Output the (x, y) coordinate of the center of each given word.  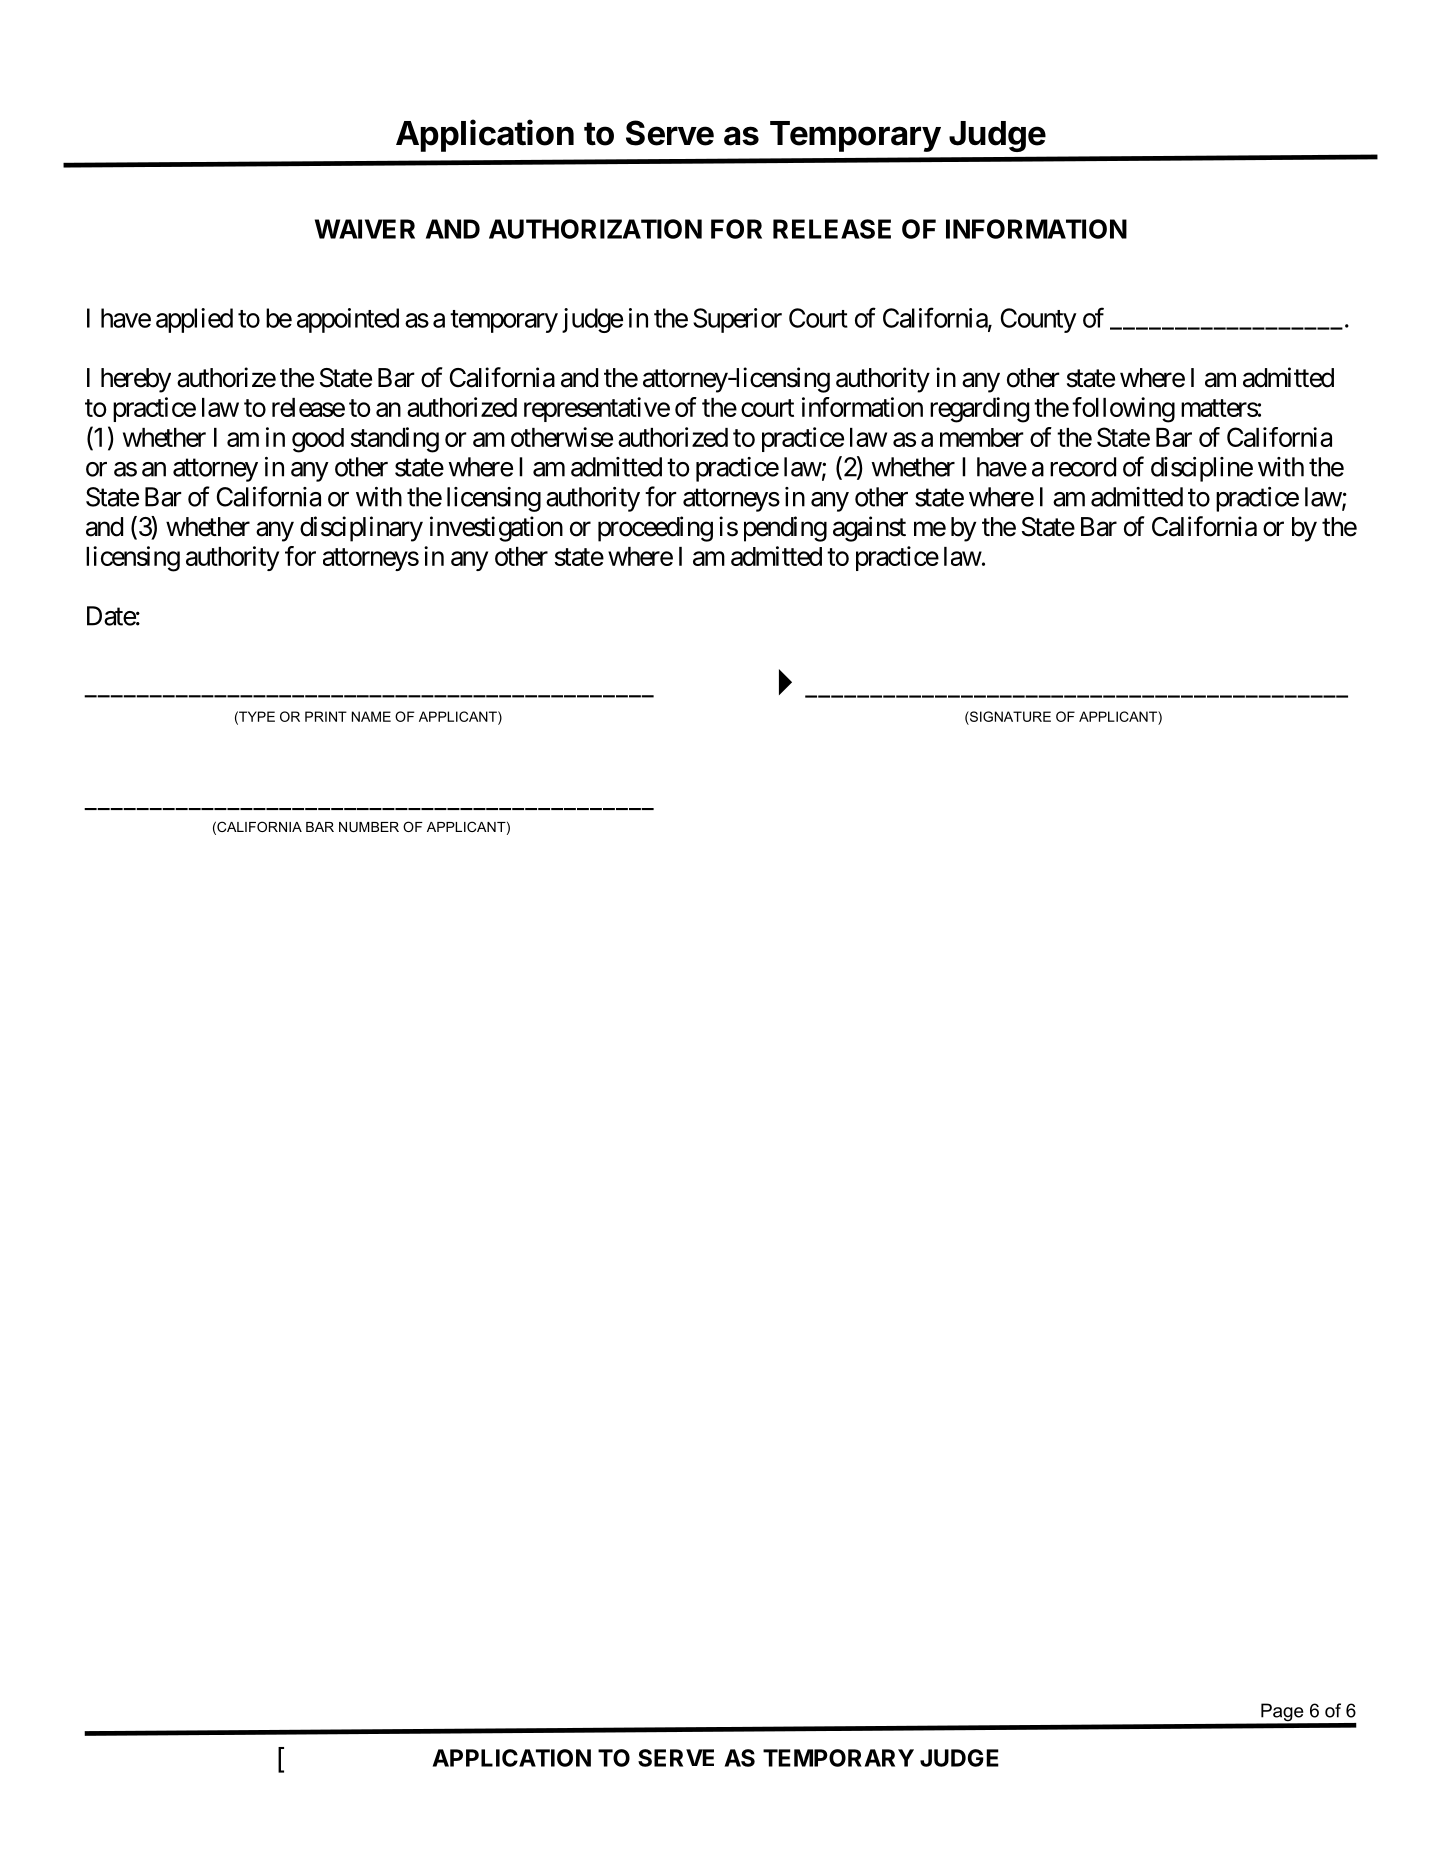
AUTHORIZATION (595, 229)
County (1039, 320)
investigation (496, 529)
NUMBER (369, 827)
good (318, 440)
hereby (136, 380)
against (869, 529)
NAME (371, 716)
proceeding (655, 529)
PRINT (326, 716)
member (982, 437)
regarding (979, 410)
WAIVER (365, 229)
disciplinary (361, 529)
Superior (737, 320)
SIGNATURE (1009, 716)
